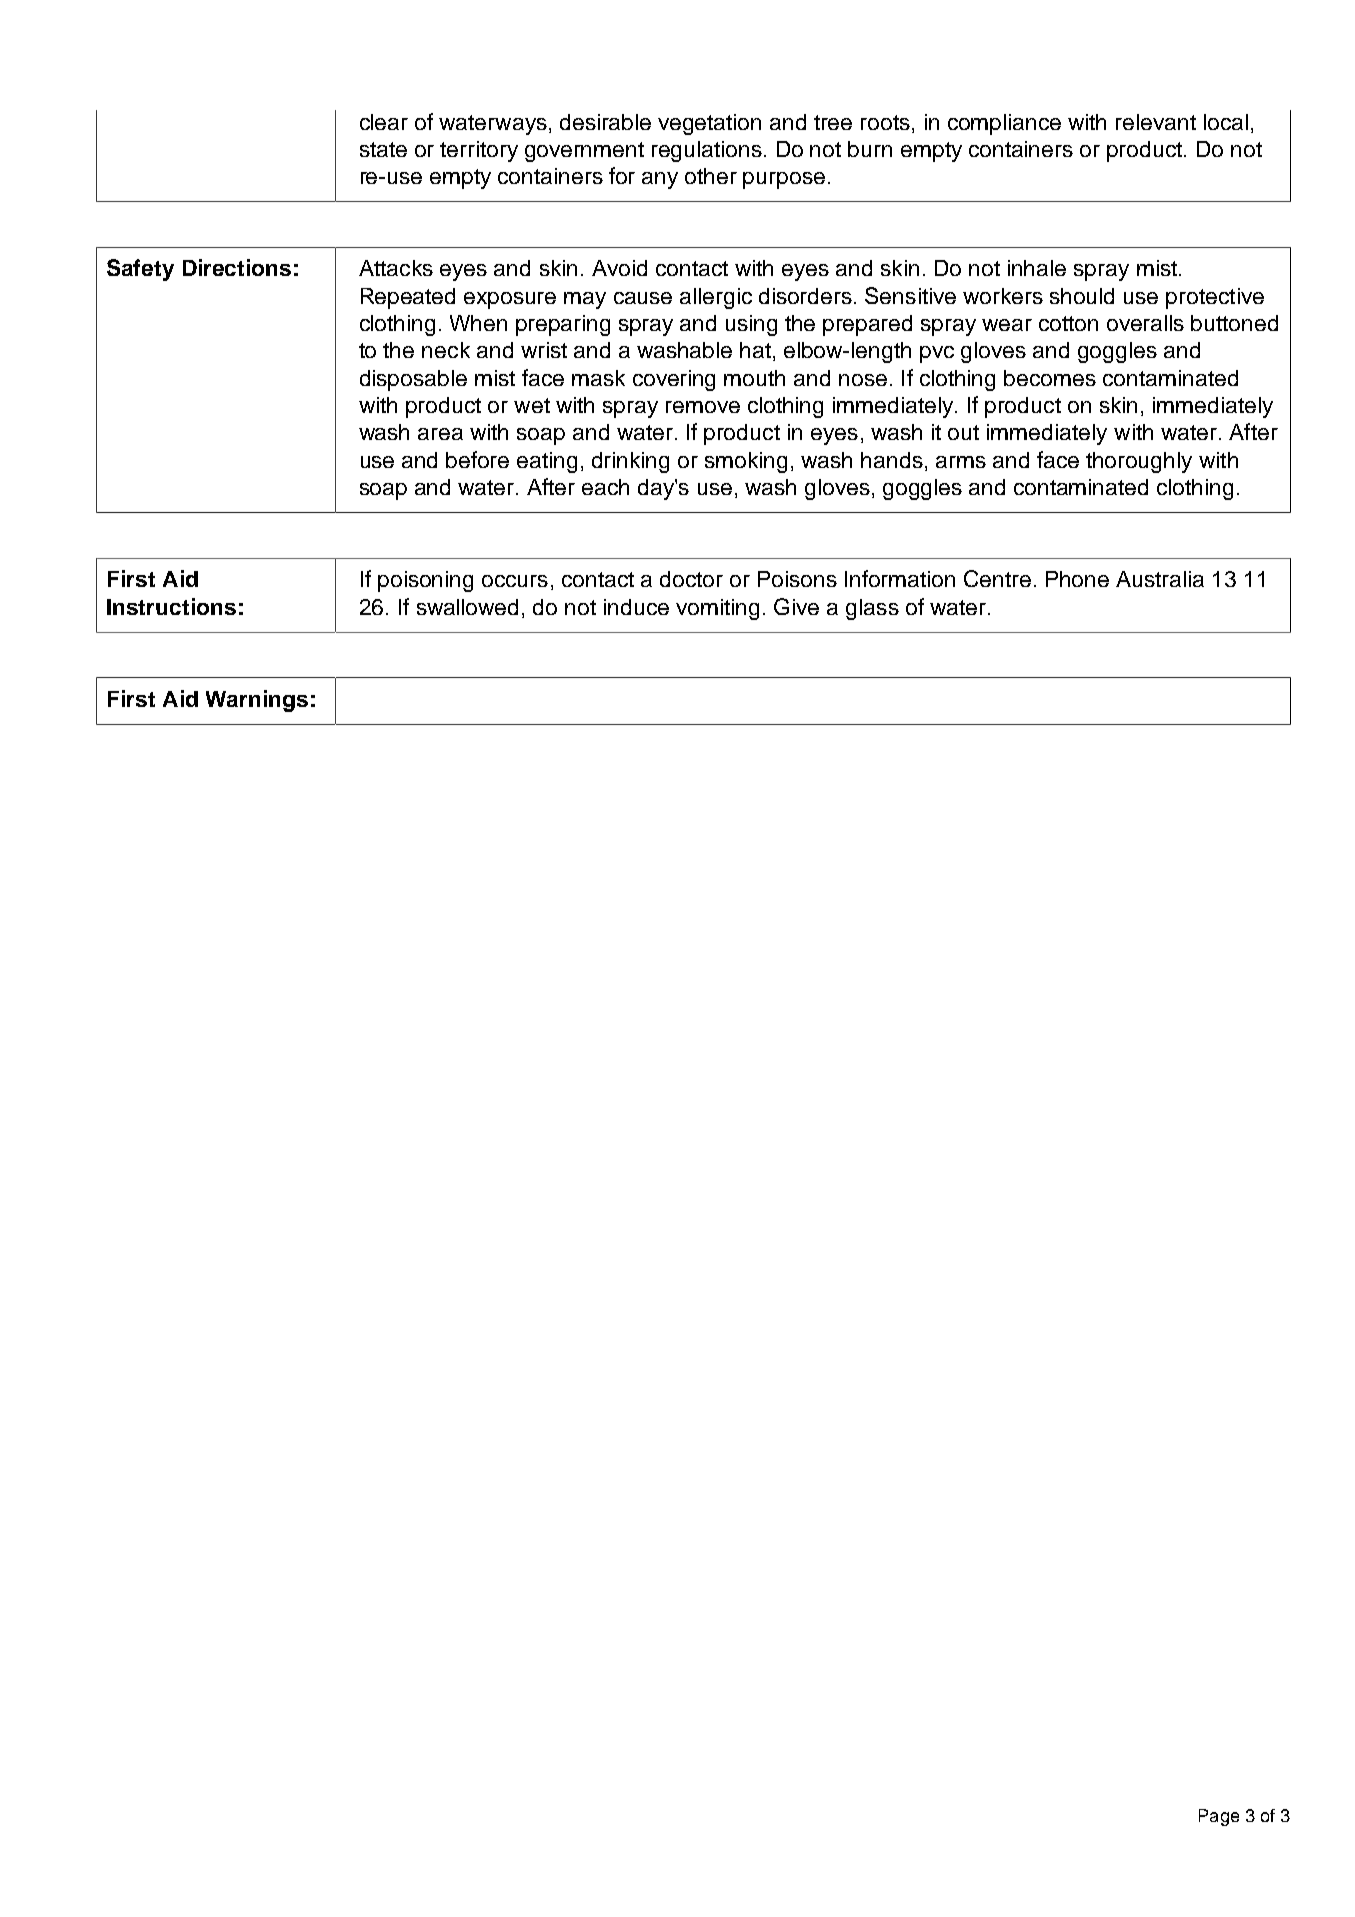 Image resolution: width=1355 pixels, height=1917 pixels. What do you see at coordinates (796, 606) in the screenshot?
I see `Give` at bounding box center [796, 606].
